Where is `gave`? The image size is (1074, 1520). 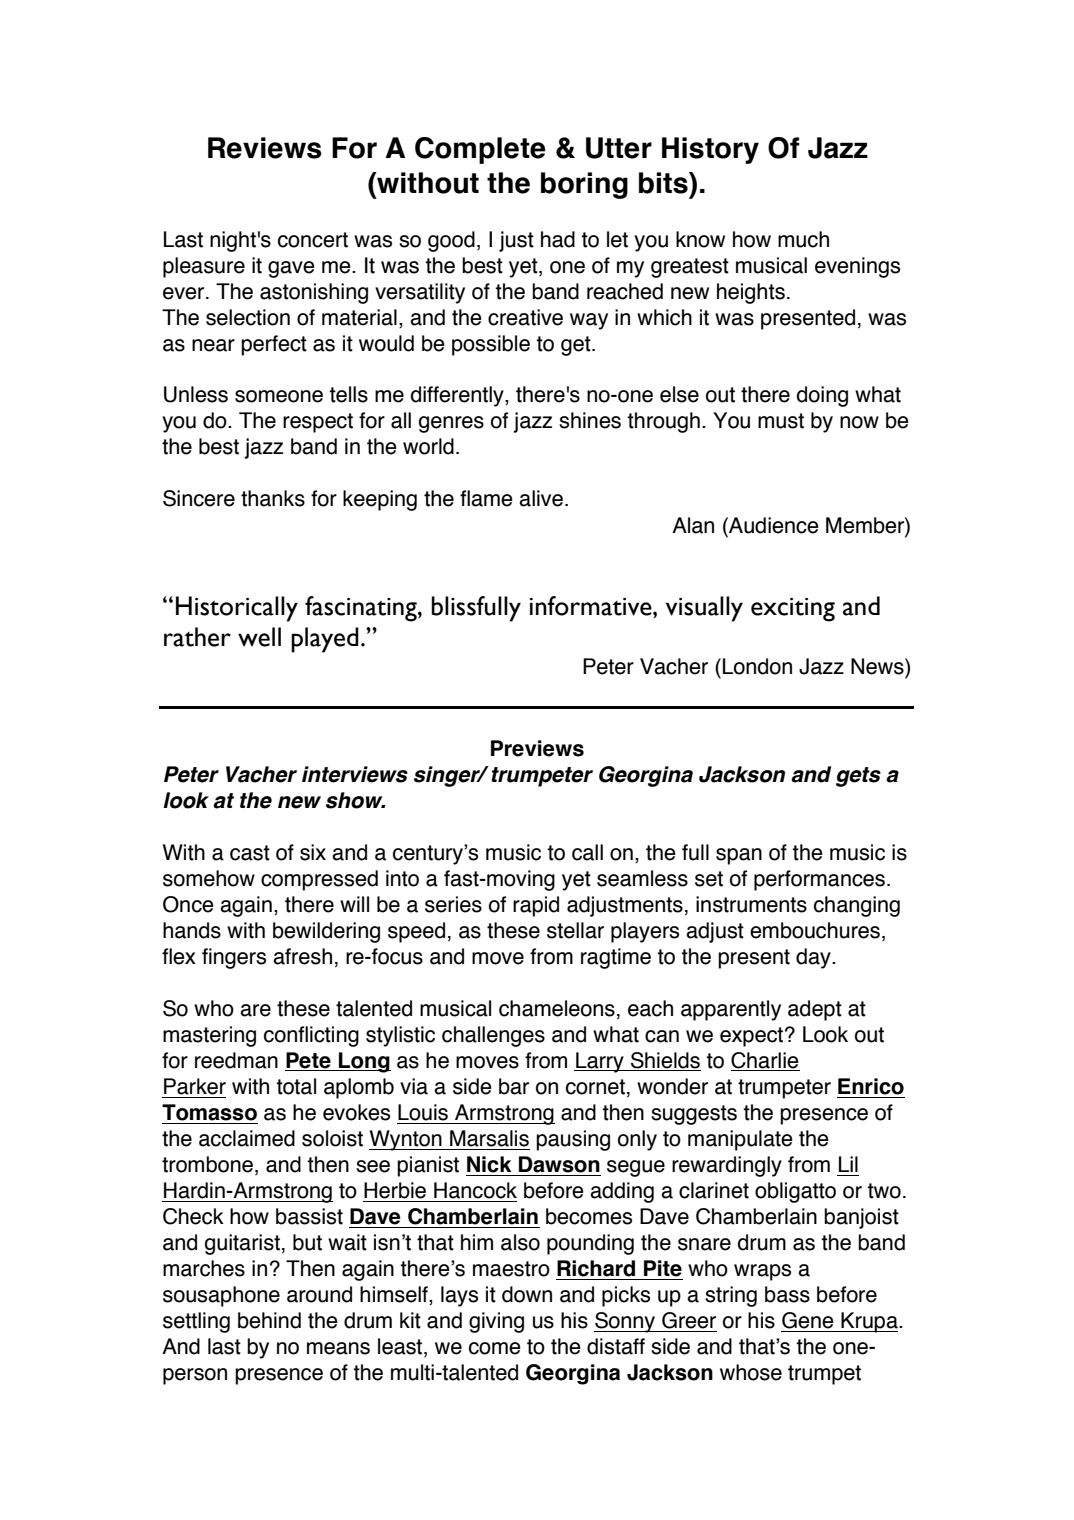 gave is located at coordinates (291, 269).
